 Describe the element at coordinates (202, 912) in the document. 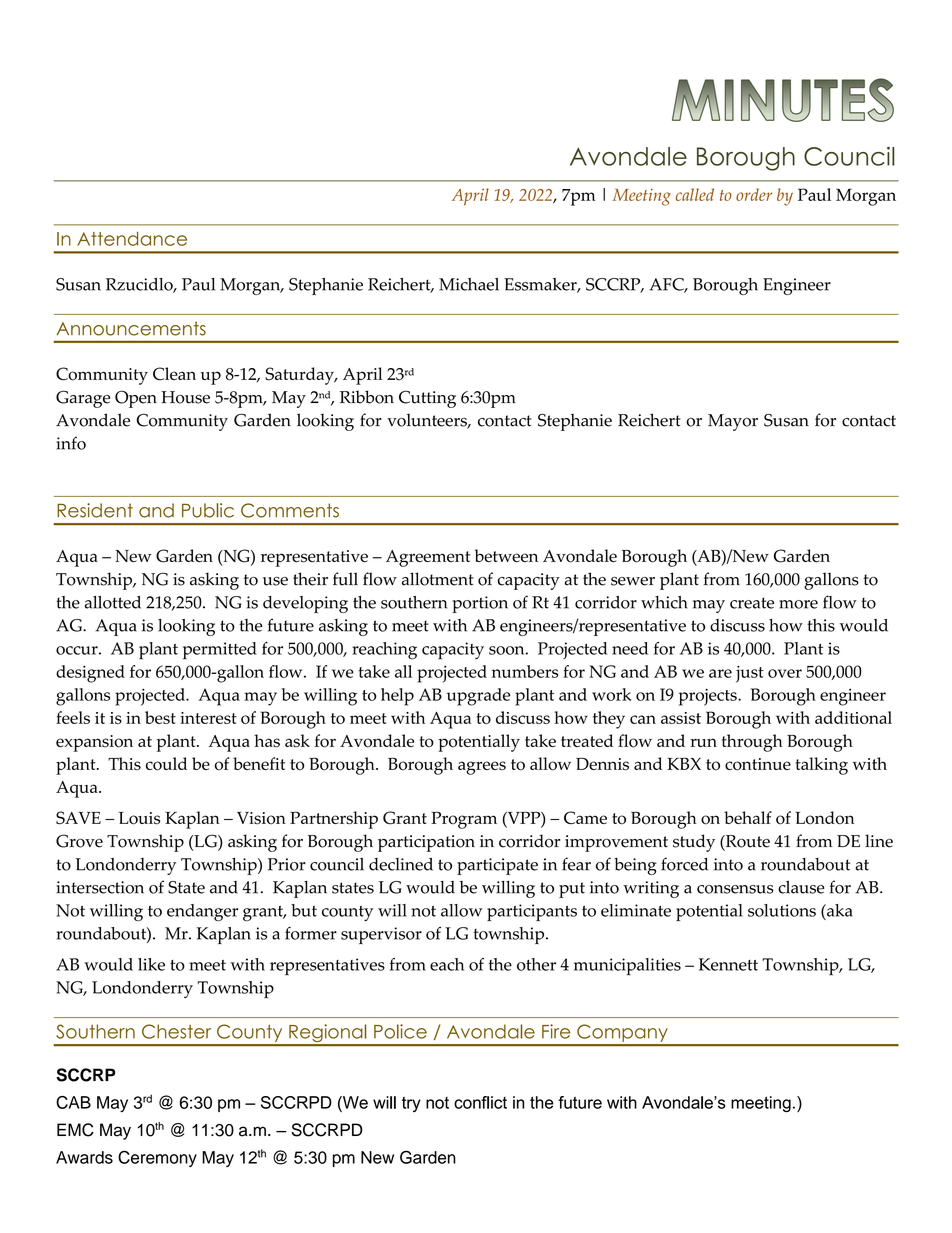

I see `endanger` at that location.
